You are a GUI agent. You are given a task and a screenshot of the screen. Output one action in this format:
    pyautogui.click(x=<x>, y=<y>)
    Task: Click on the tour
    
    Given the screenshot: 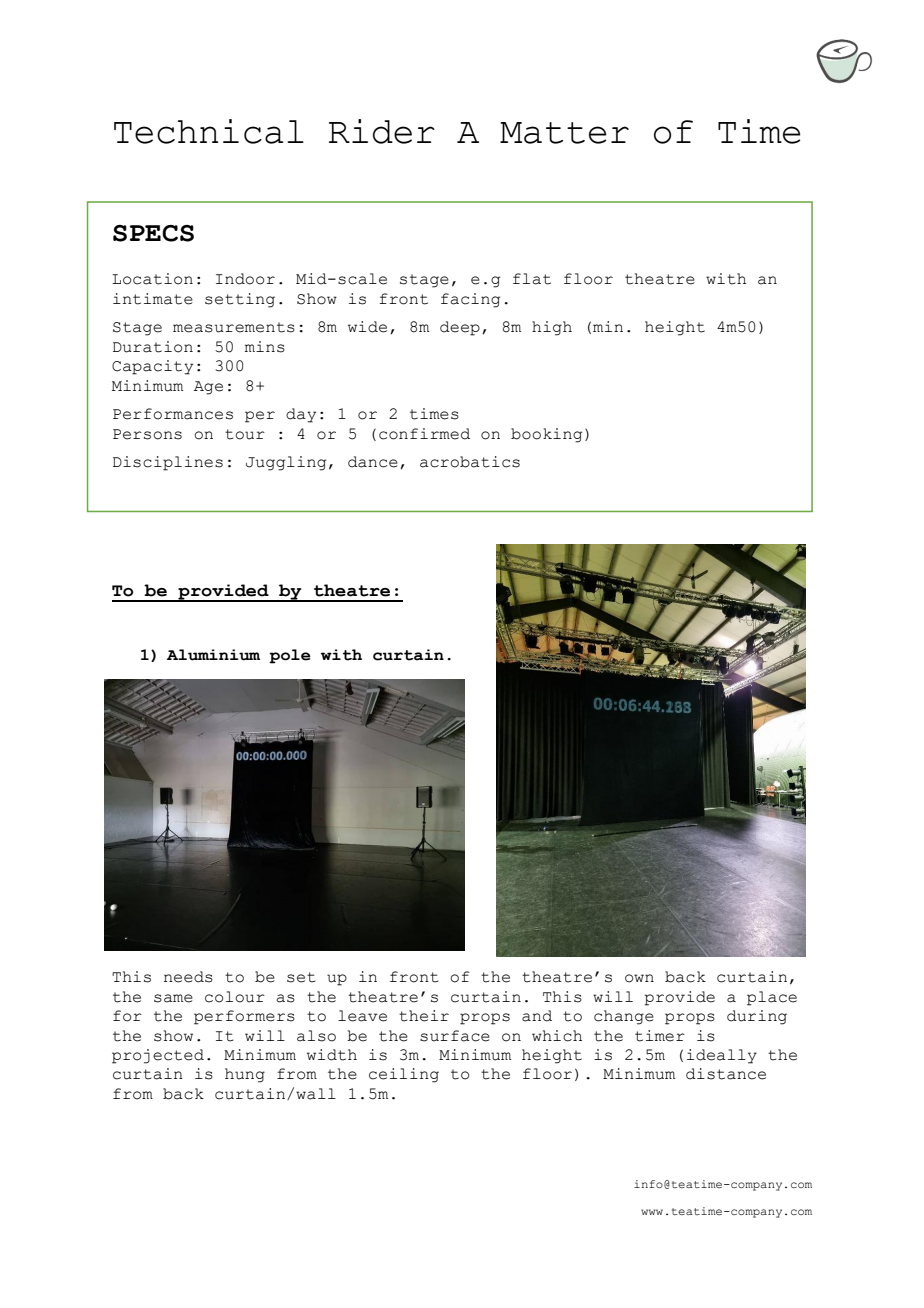 What is the action you would take?
    pyautogui.click(x=245, y=434)
